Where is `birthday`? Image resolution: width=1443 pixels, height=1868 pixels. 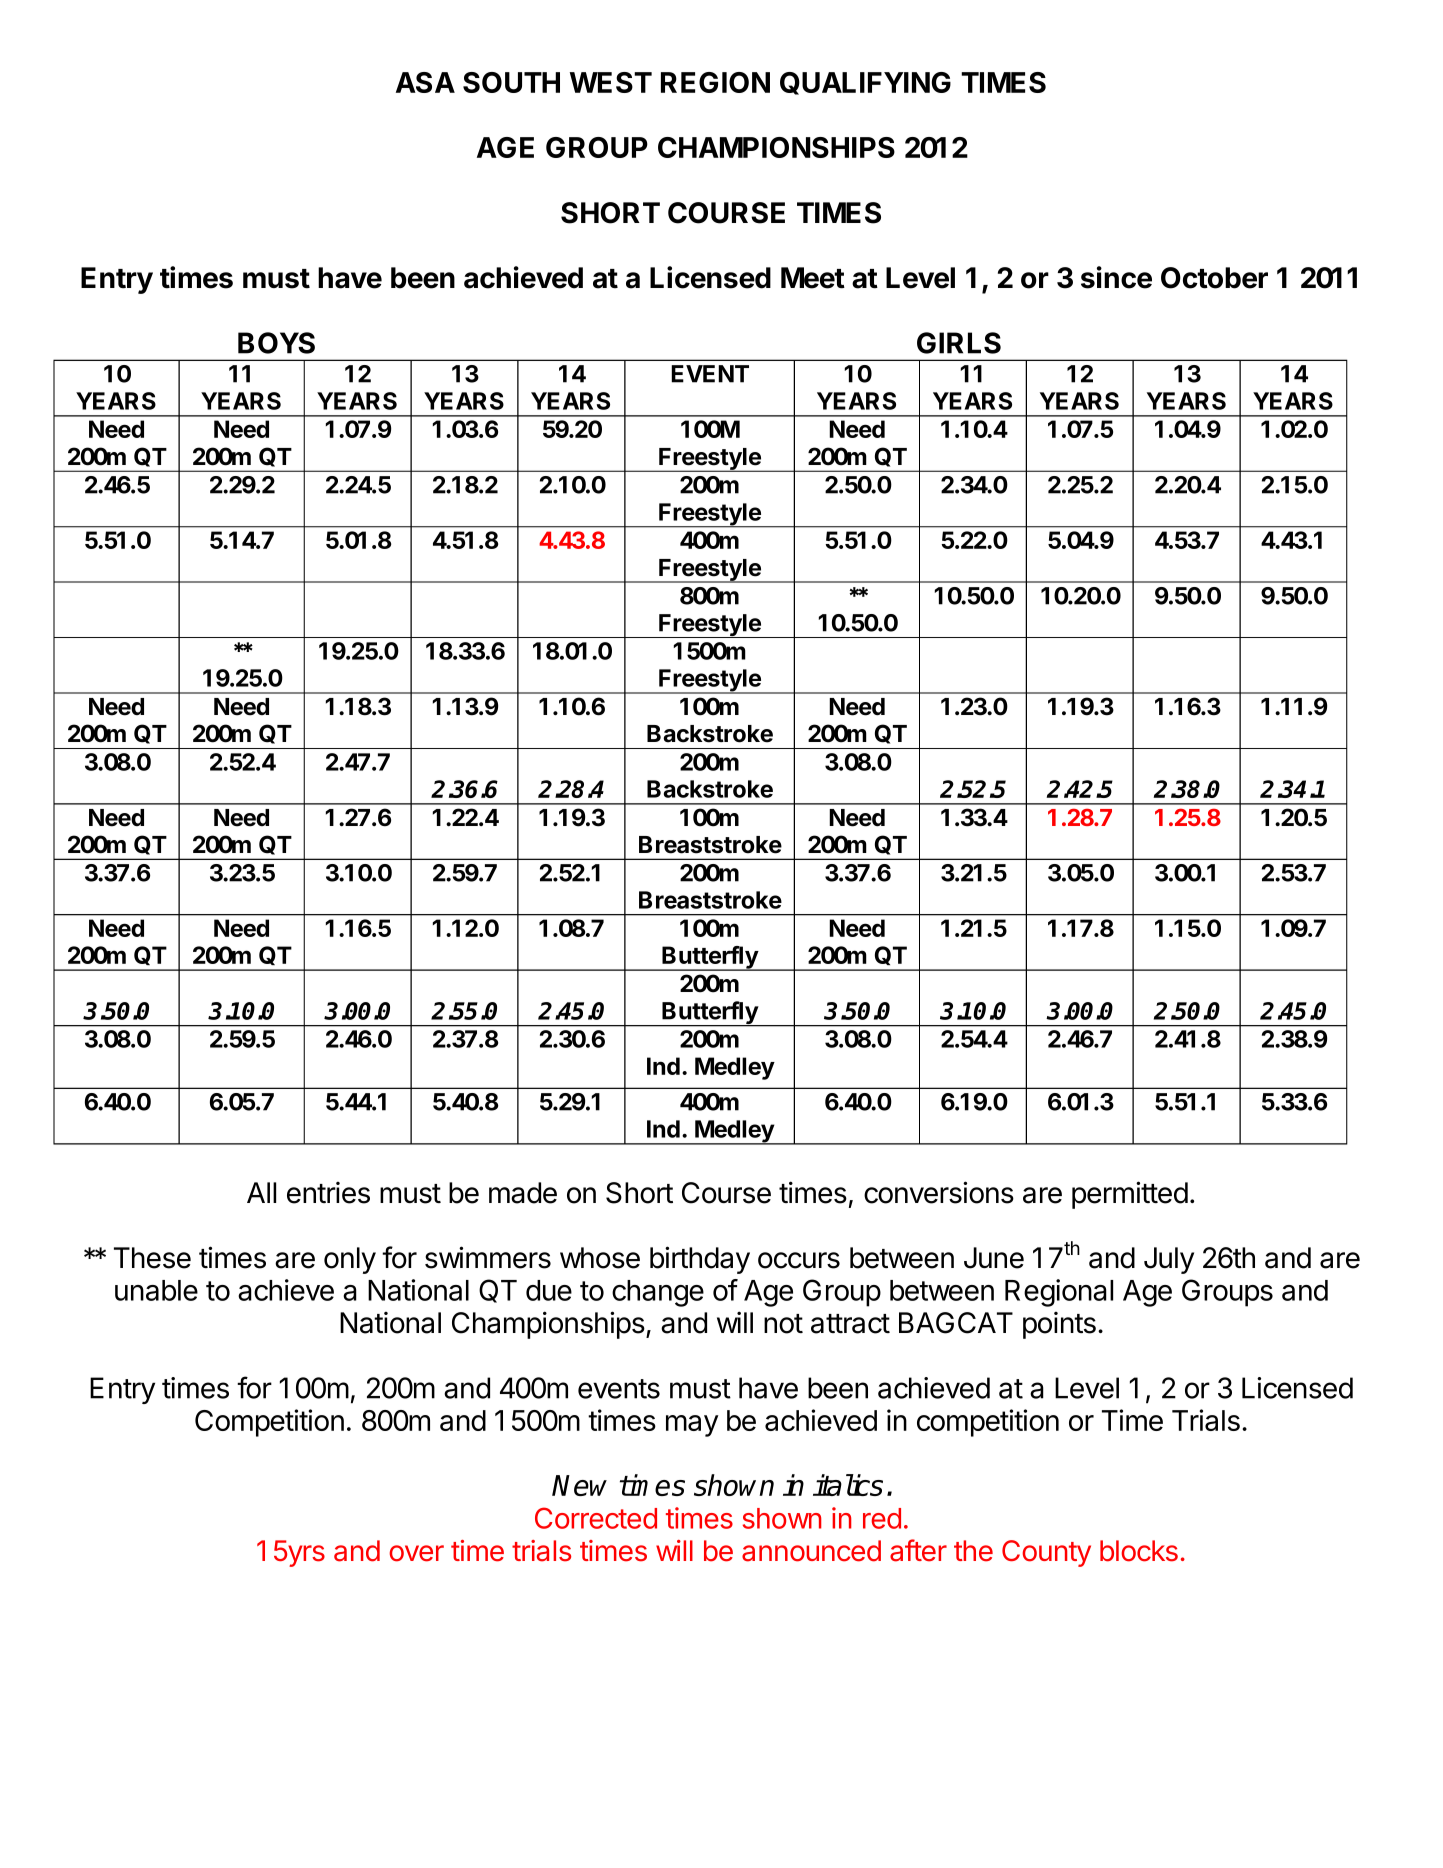
birthday is located at coordinates (700, 1260).
